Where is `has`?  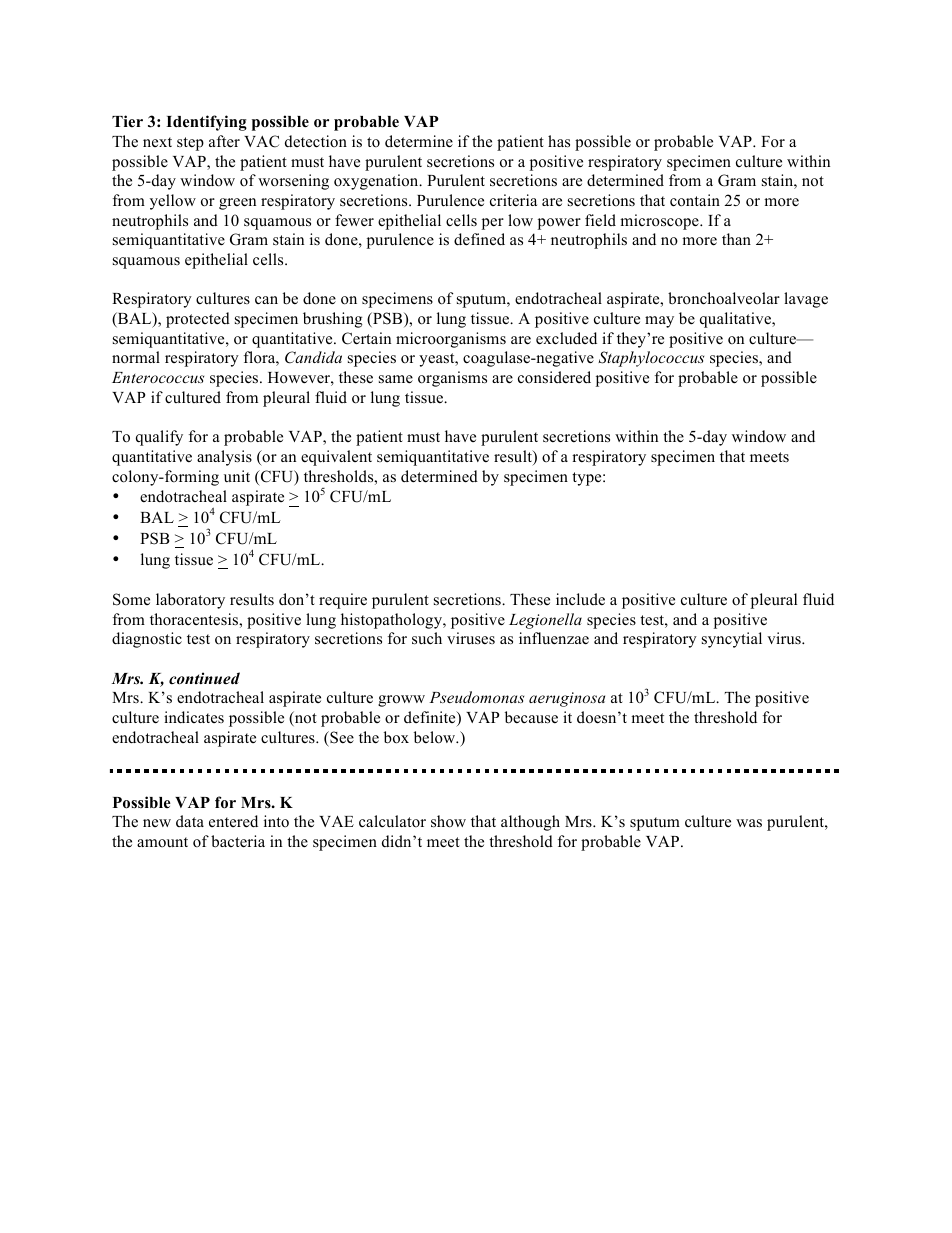 has is located at coordinates (559, 141).
